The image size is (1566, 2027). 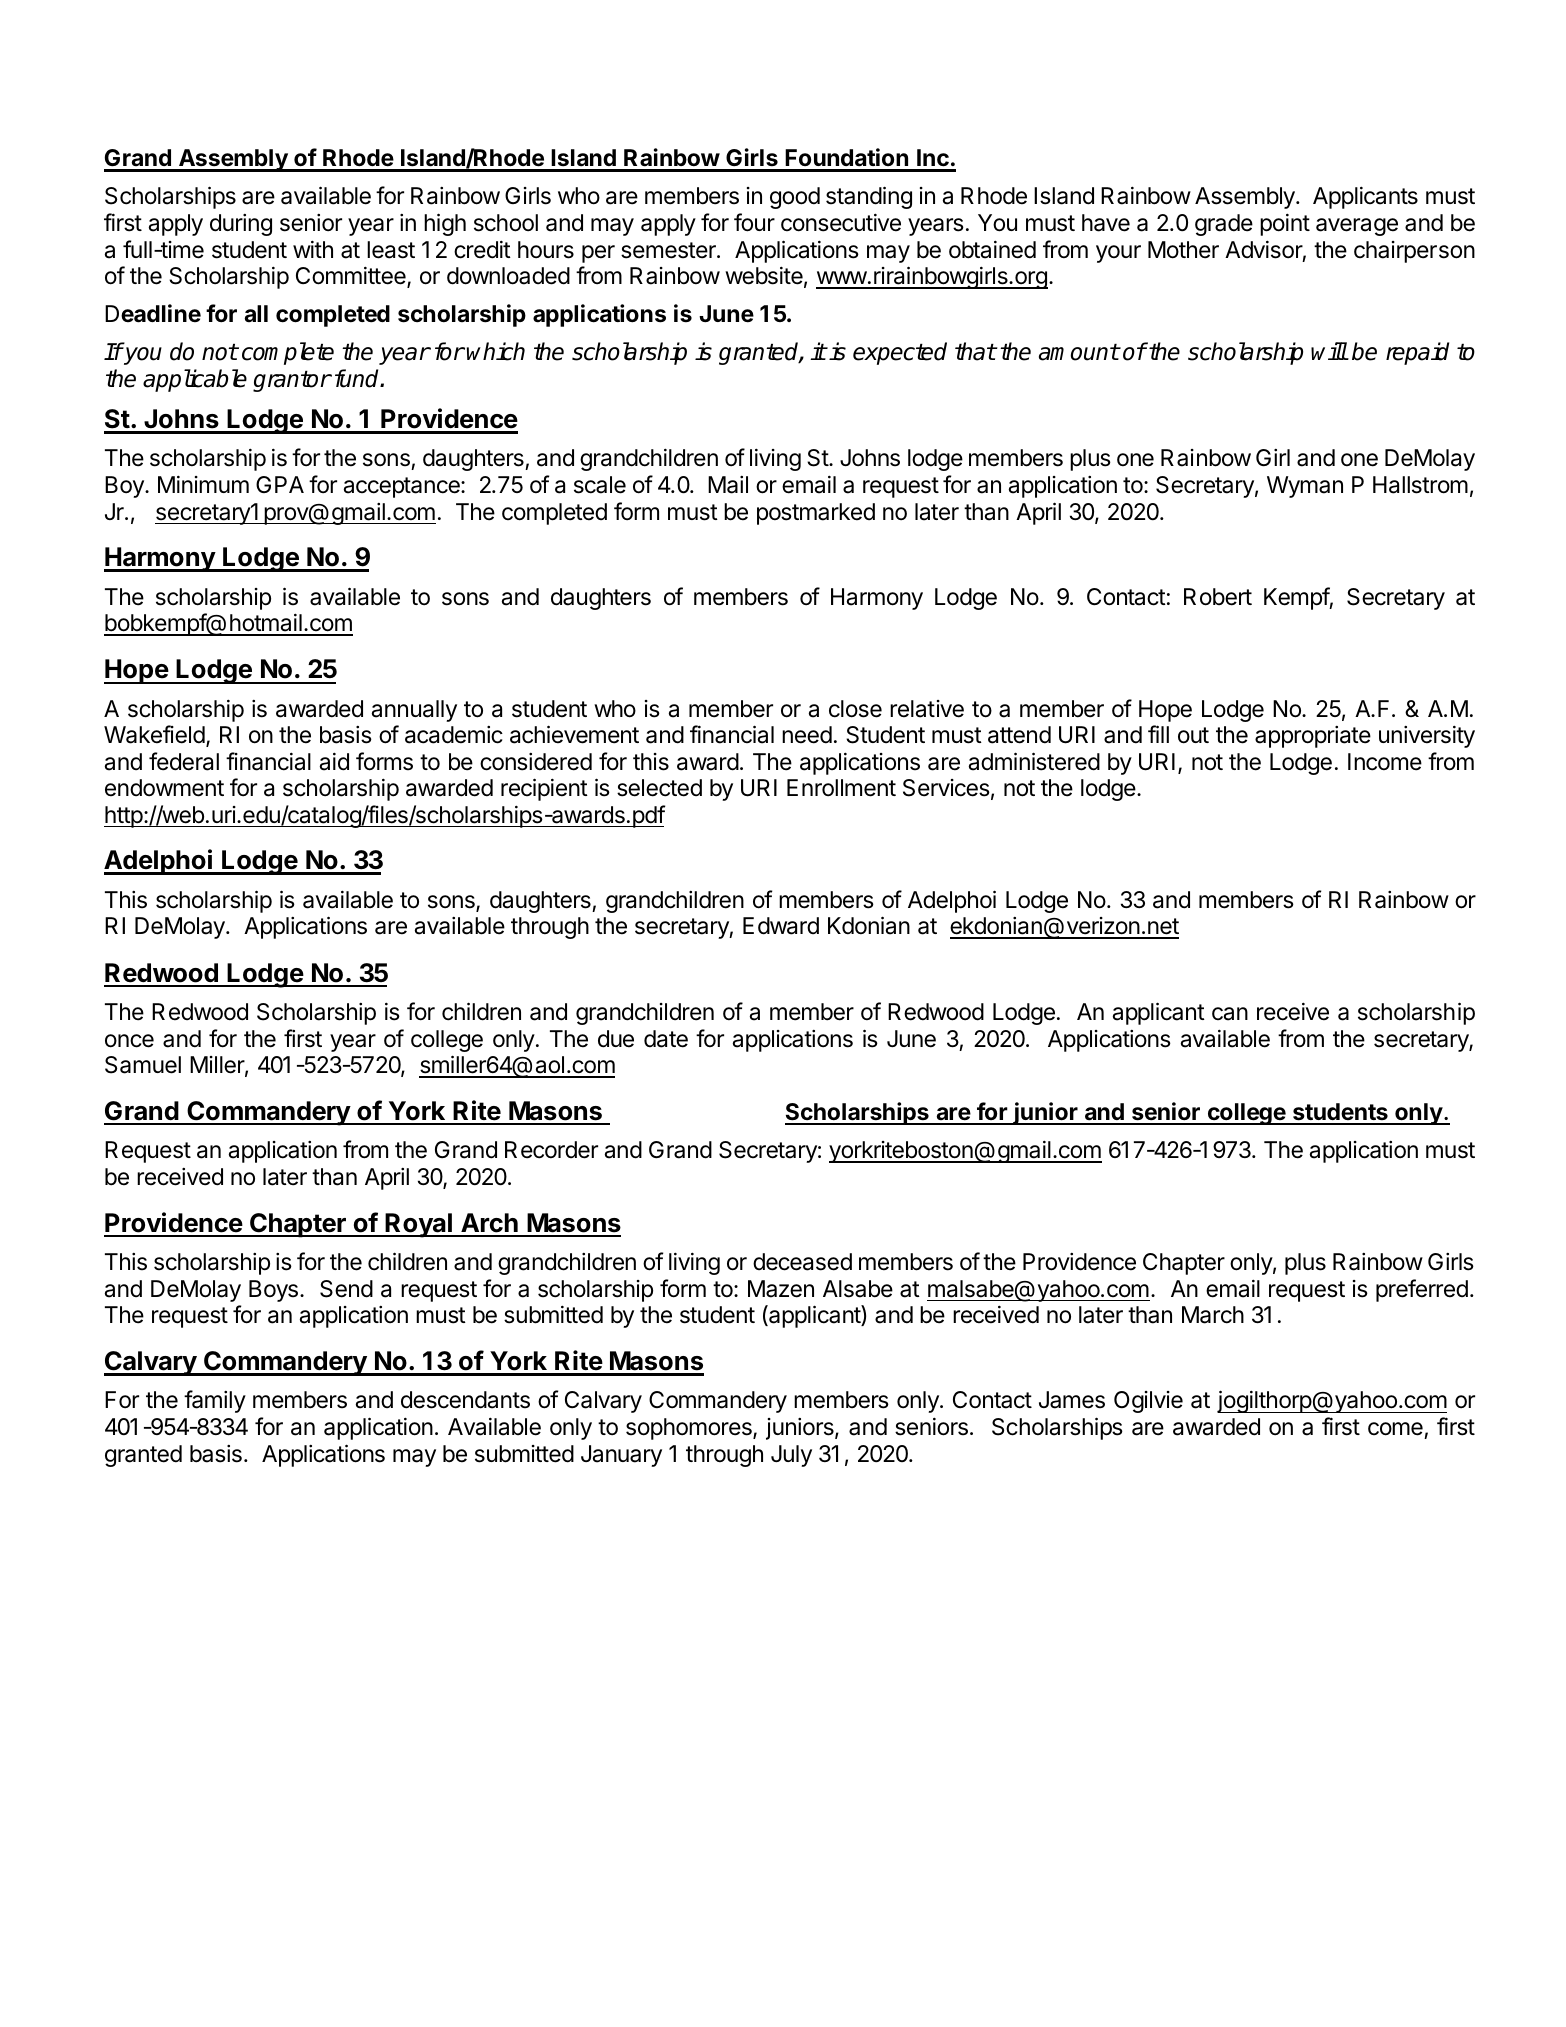 What do you see at coordinates (754, 222) in the page?
I see `four` at bounding box center [754, 222].
